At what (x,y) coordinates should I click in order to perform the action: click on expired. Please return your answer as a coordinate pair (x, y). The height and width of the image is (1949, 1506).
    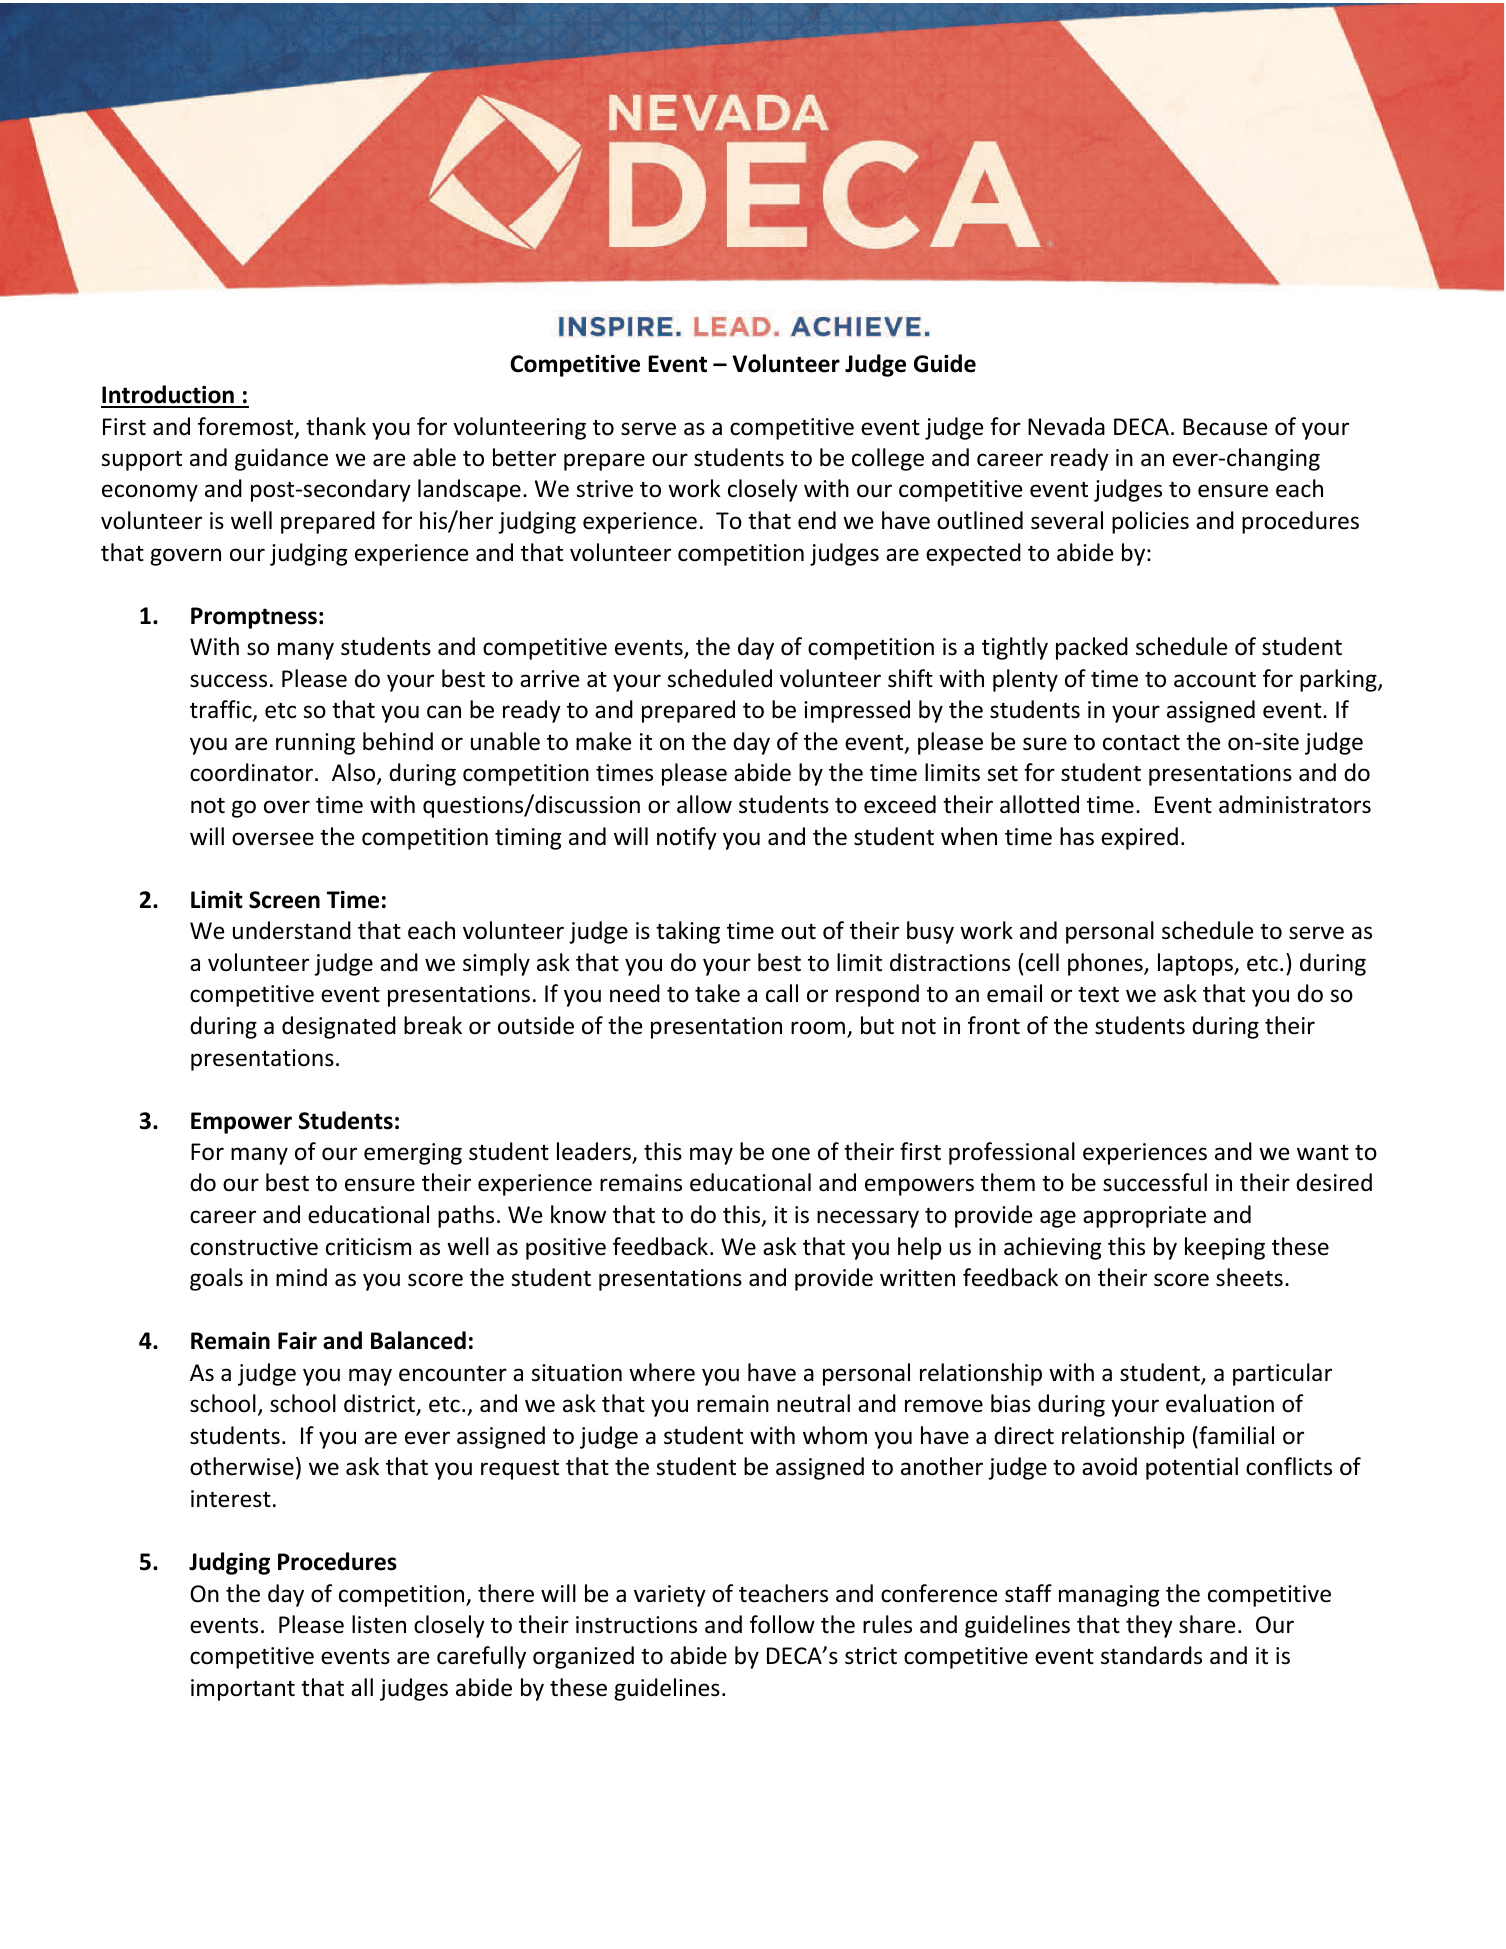
    Looking at the image, I should click on (1139, 838).
